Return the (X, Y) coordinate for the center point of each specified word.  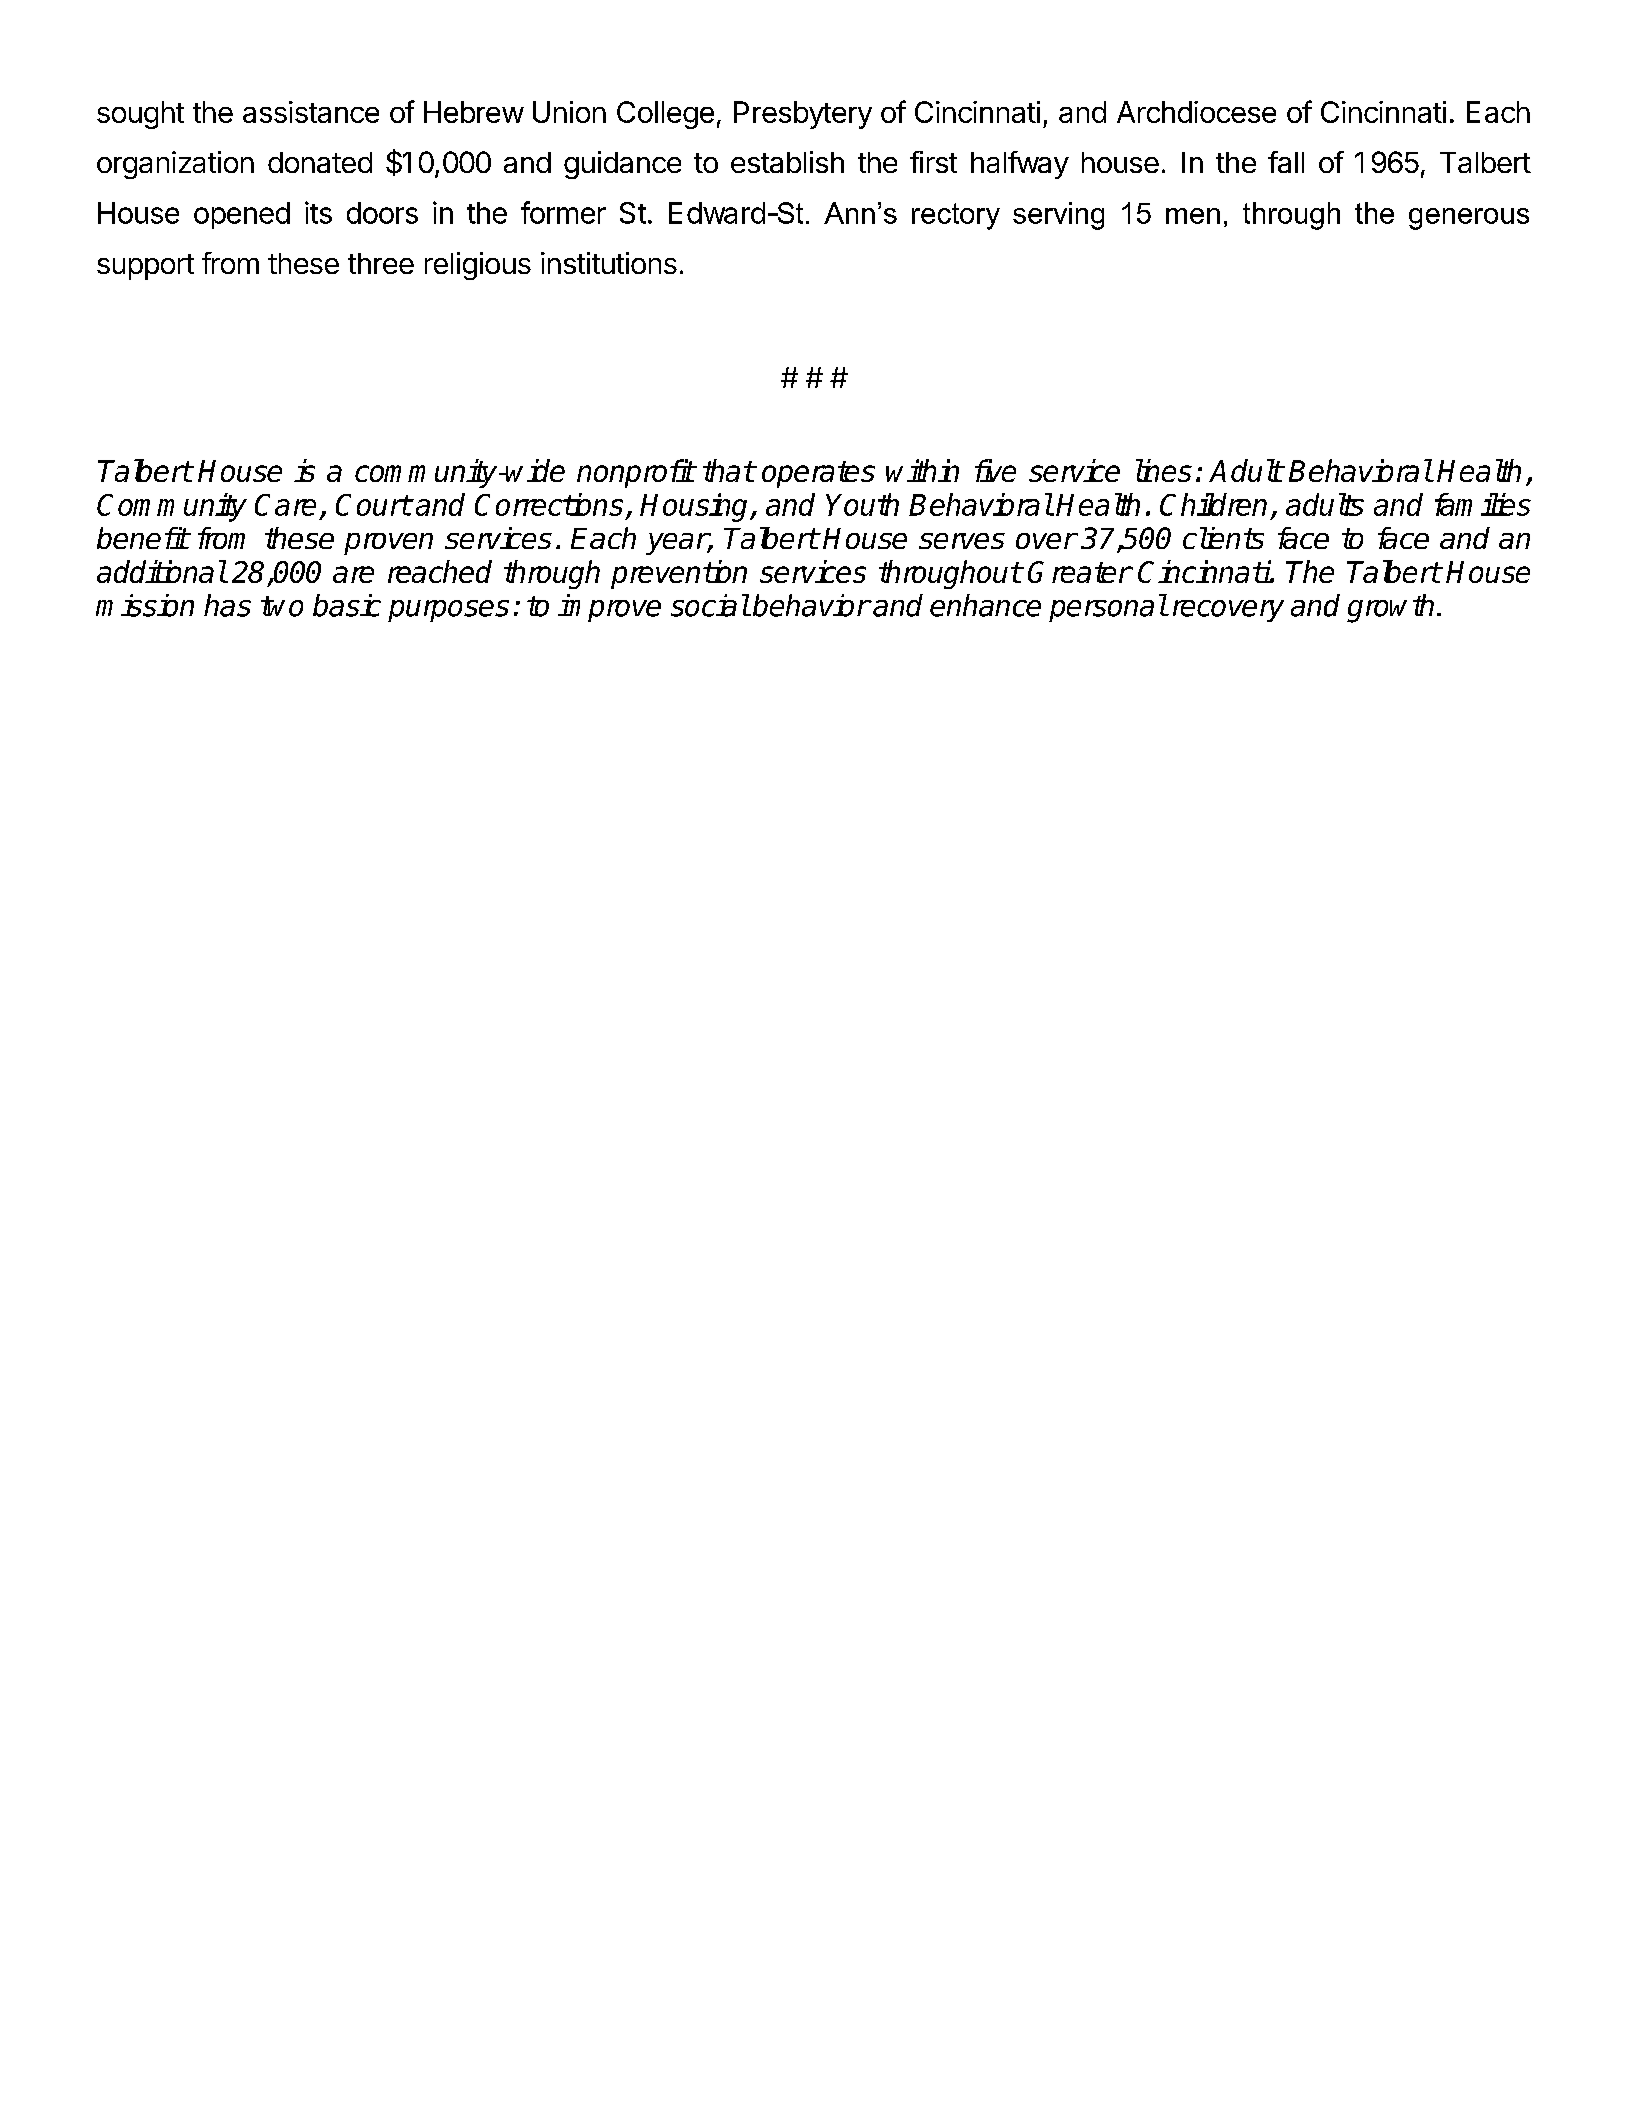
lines (1164, 470)
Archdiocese (1196, 112)
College (665, 115)
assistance (311, 112)
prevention (679, 574)
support (145, 267)
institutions (609, 263)
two (282, 606)
